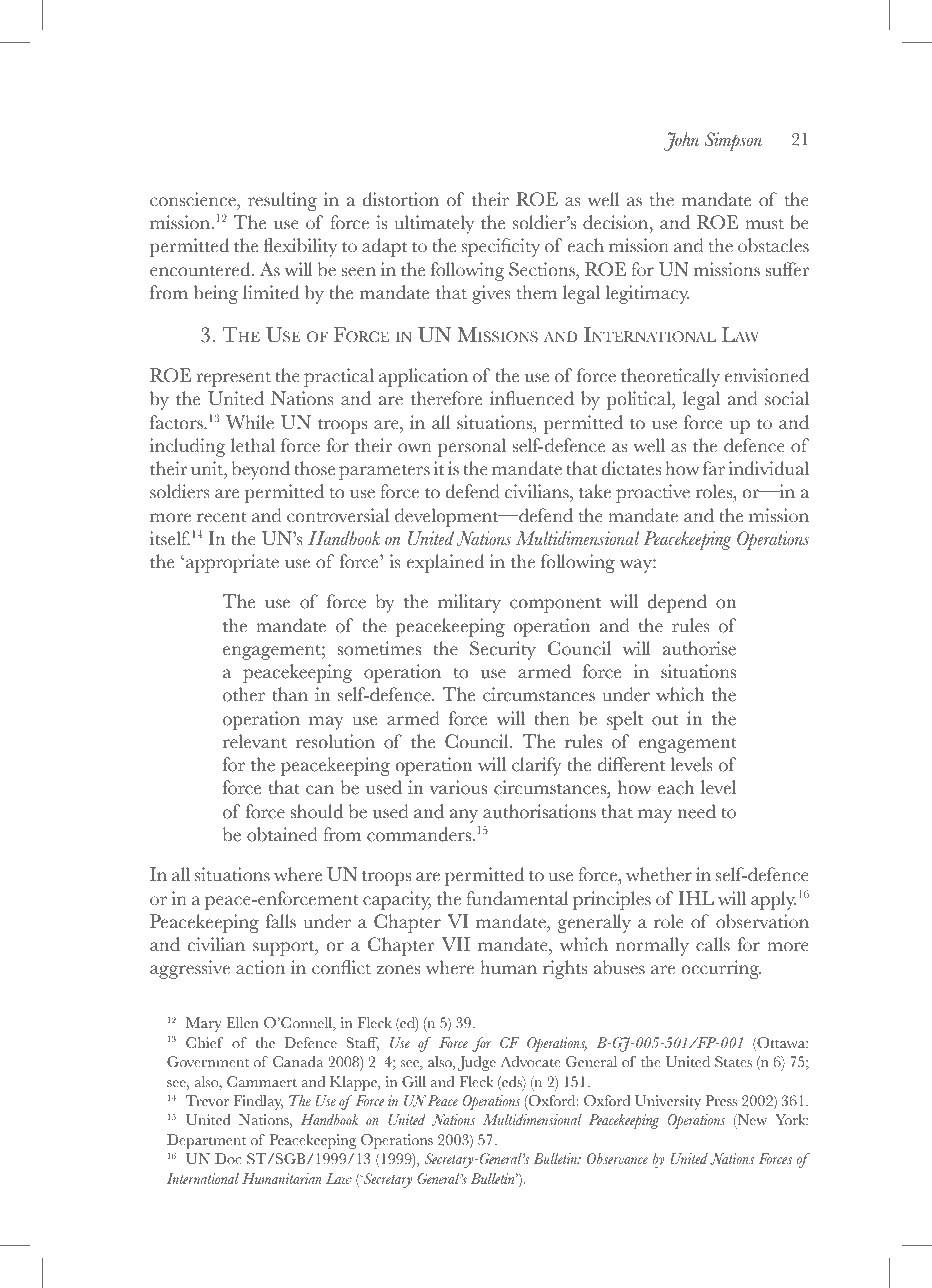  Describe the element at coordinates (721, 1101) in the image. I see `Press` at that location.
